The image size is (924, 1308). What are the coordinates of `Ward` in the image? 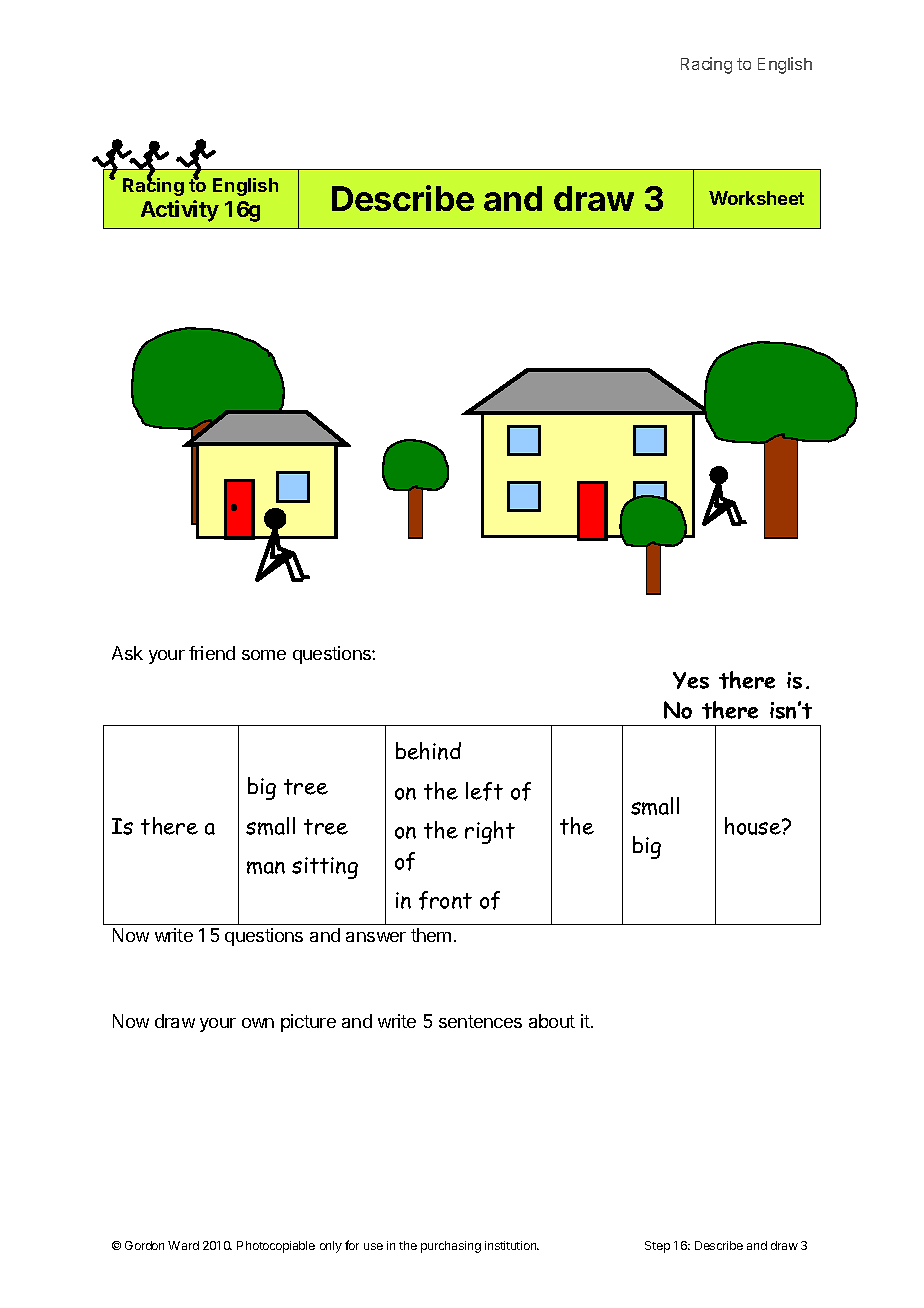 It's located at (183, 1245).
